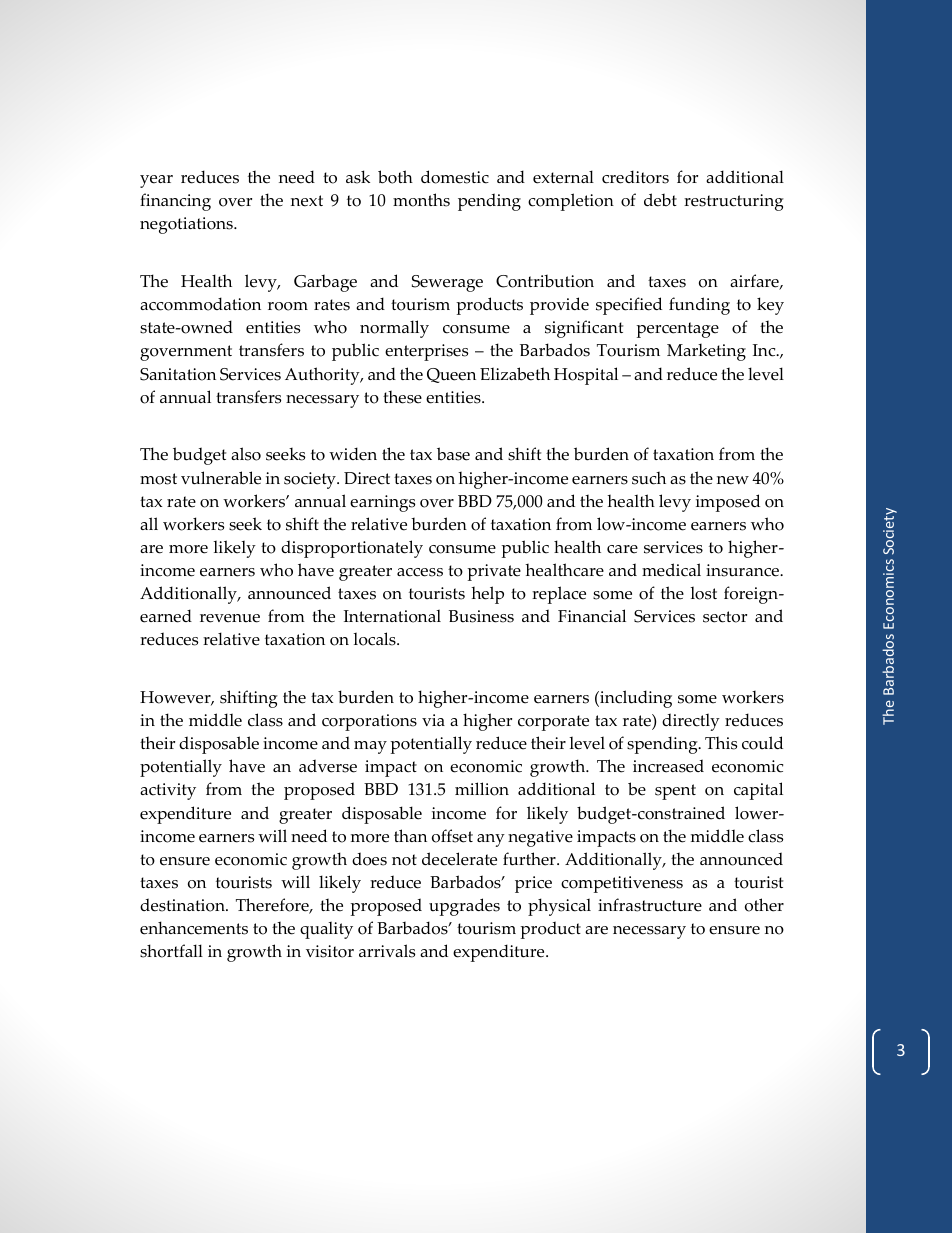 This image has width=952, height=1233. Describe the element at coordinates (494, 572) in the image. I see `private` at that location.
